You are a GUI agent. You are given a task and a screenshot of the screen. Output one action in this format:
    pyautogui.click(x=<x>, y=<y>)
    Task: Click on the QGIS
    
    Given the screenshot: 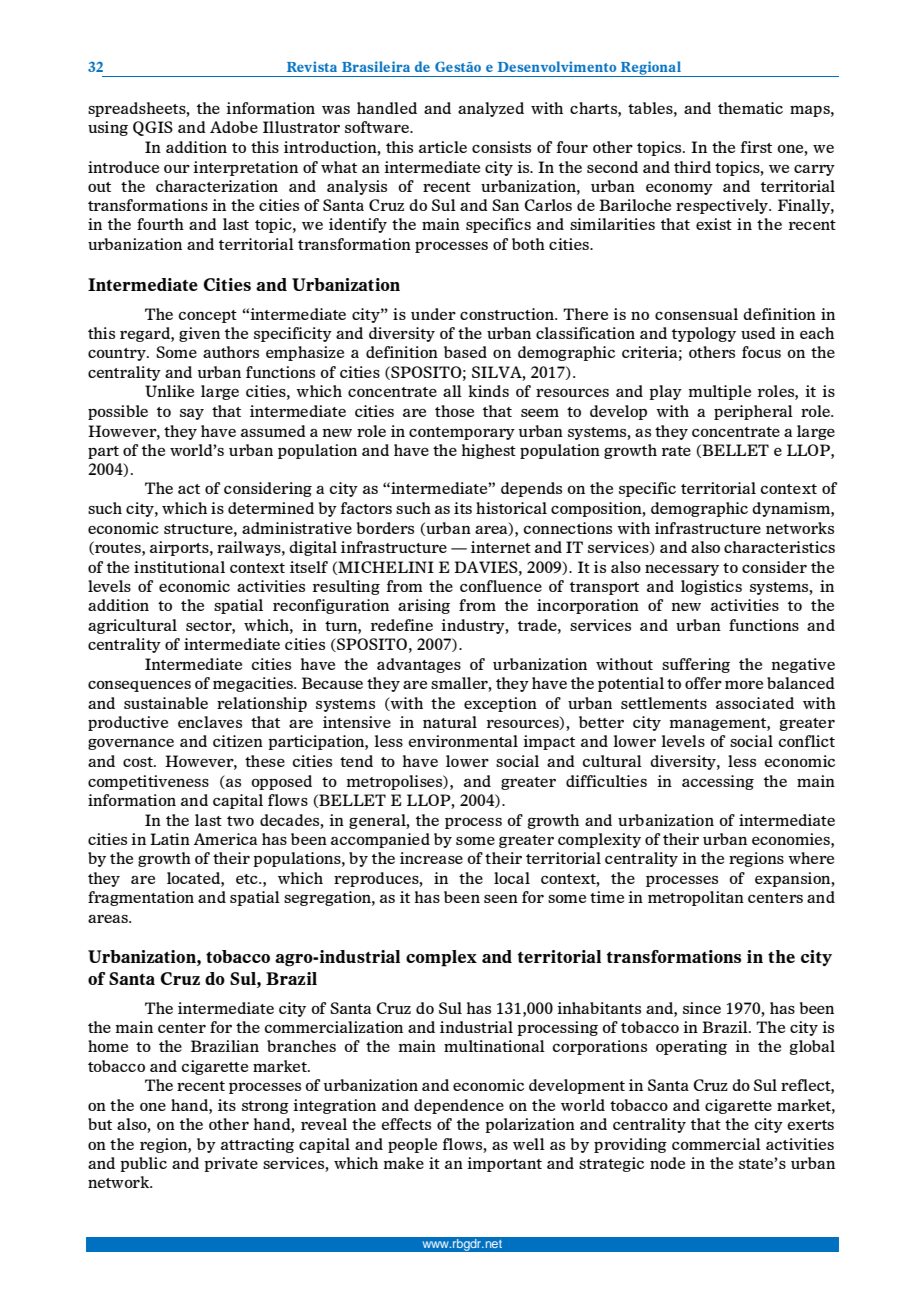 What is the action you would take?
    pyautogui.click(x=153, y=128)
